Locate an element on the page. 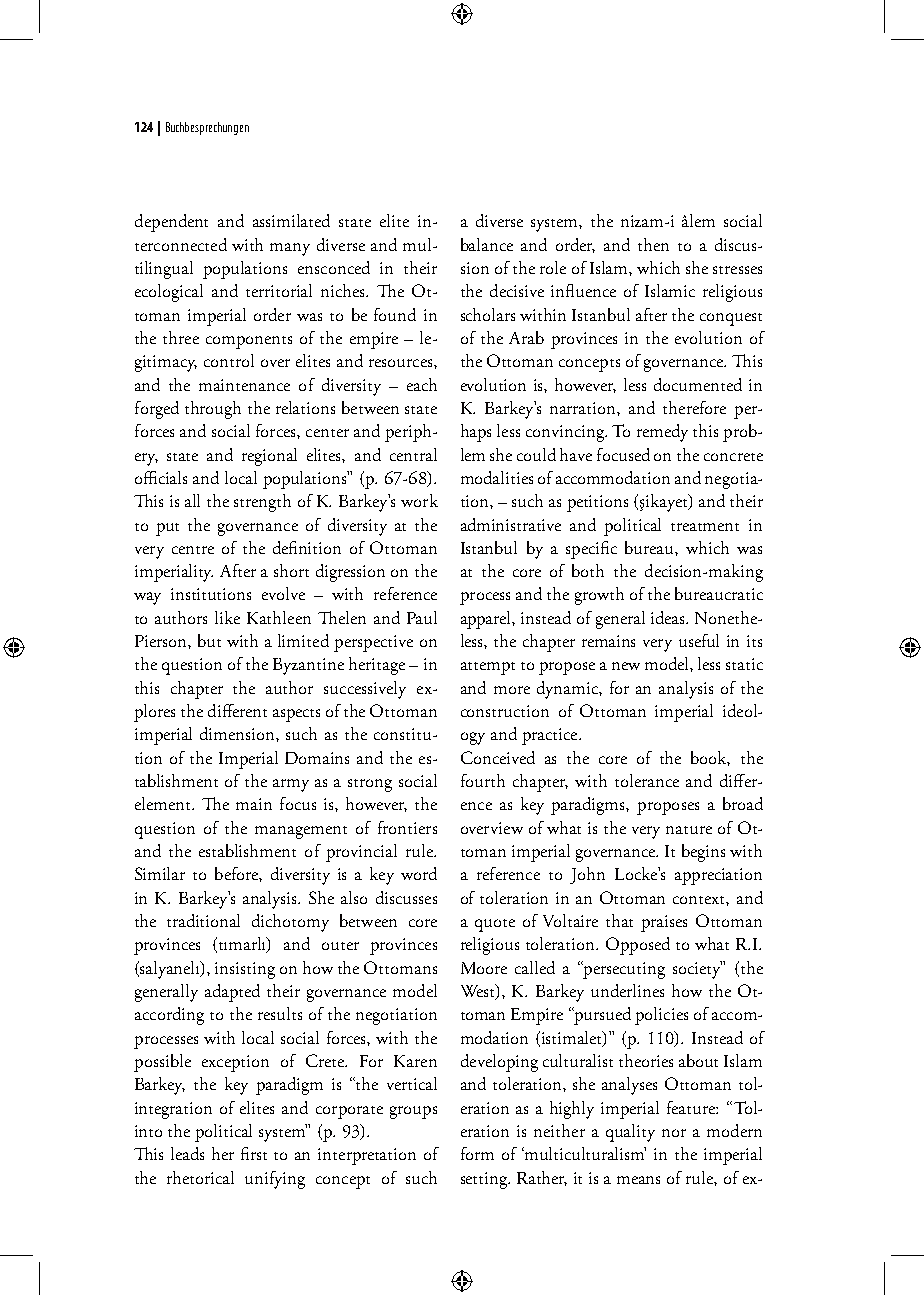  balance is located at coordinates (487, 244).
